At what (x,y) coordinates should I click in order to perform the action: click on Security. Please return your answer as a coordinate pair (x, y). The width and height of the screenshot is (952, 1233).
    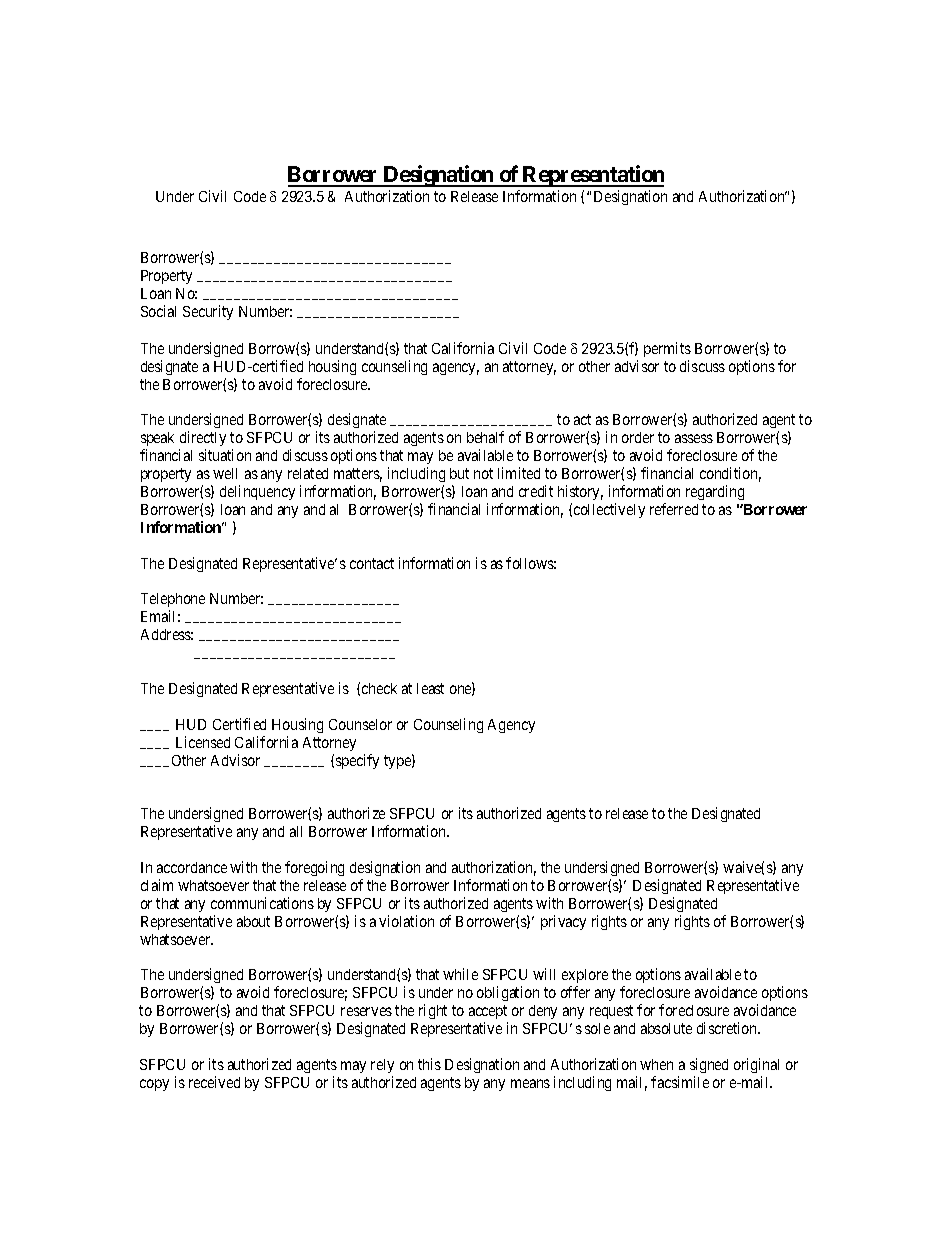
    Looking at the image, I should click on (208, 312).
